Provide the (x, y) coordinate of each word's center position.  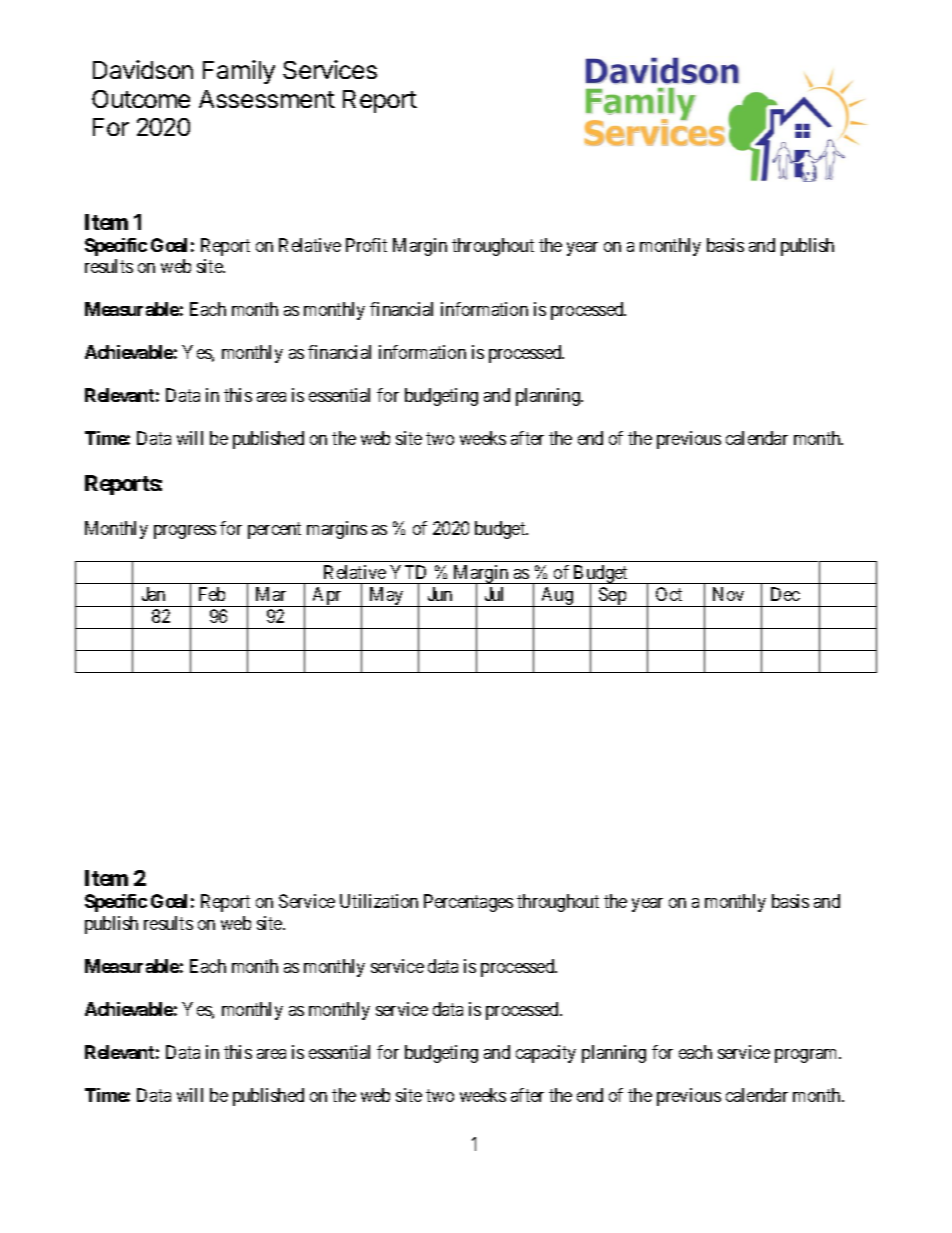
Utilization (379, 901)
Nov (728, 594)
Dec (785, 594)
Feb (212, 594)
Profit (366, 245)
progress (185, 532)
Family (239, 72)
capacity (546, 1054)
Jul (494, 594)
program (807, 1056)
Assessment (267, 99)
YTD (408, 572)
